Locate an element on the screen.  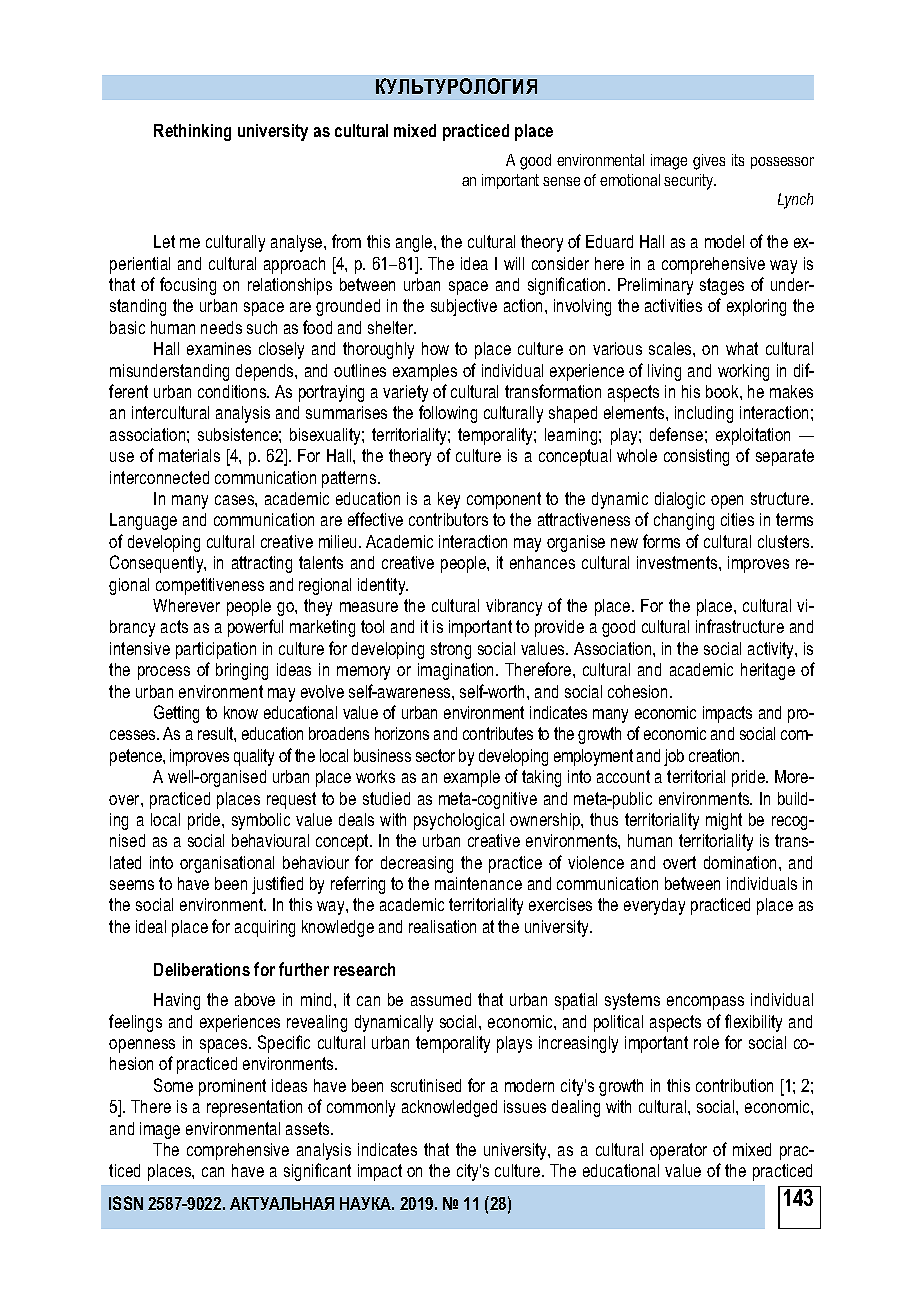
gives is located at coordinates (709, 162).
